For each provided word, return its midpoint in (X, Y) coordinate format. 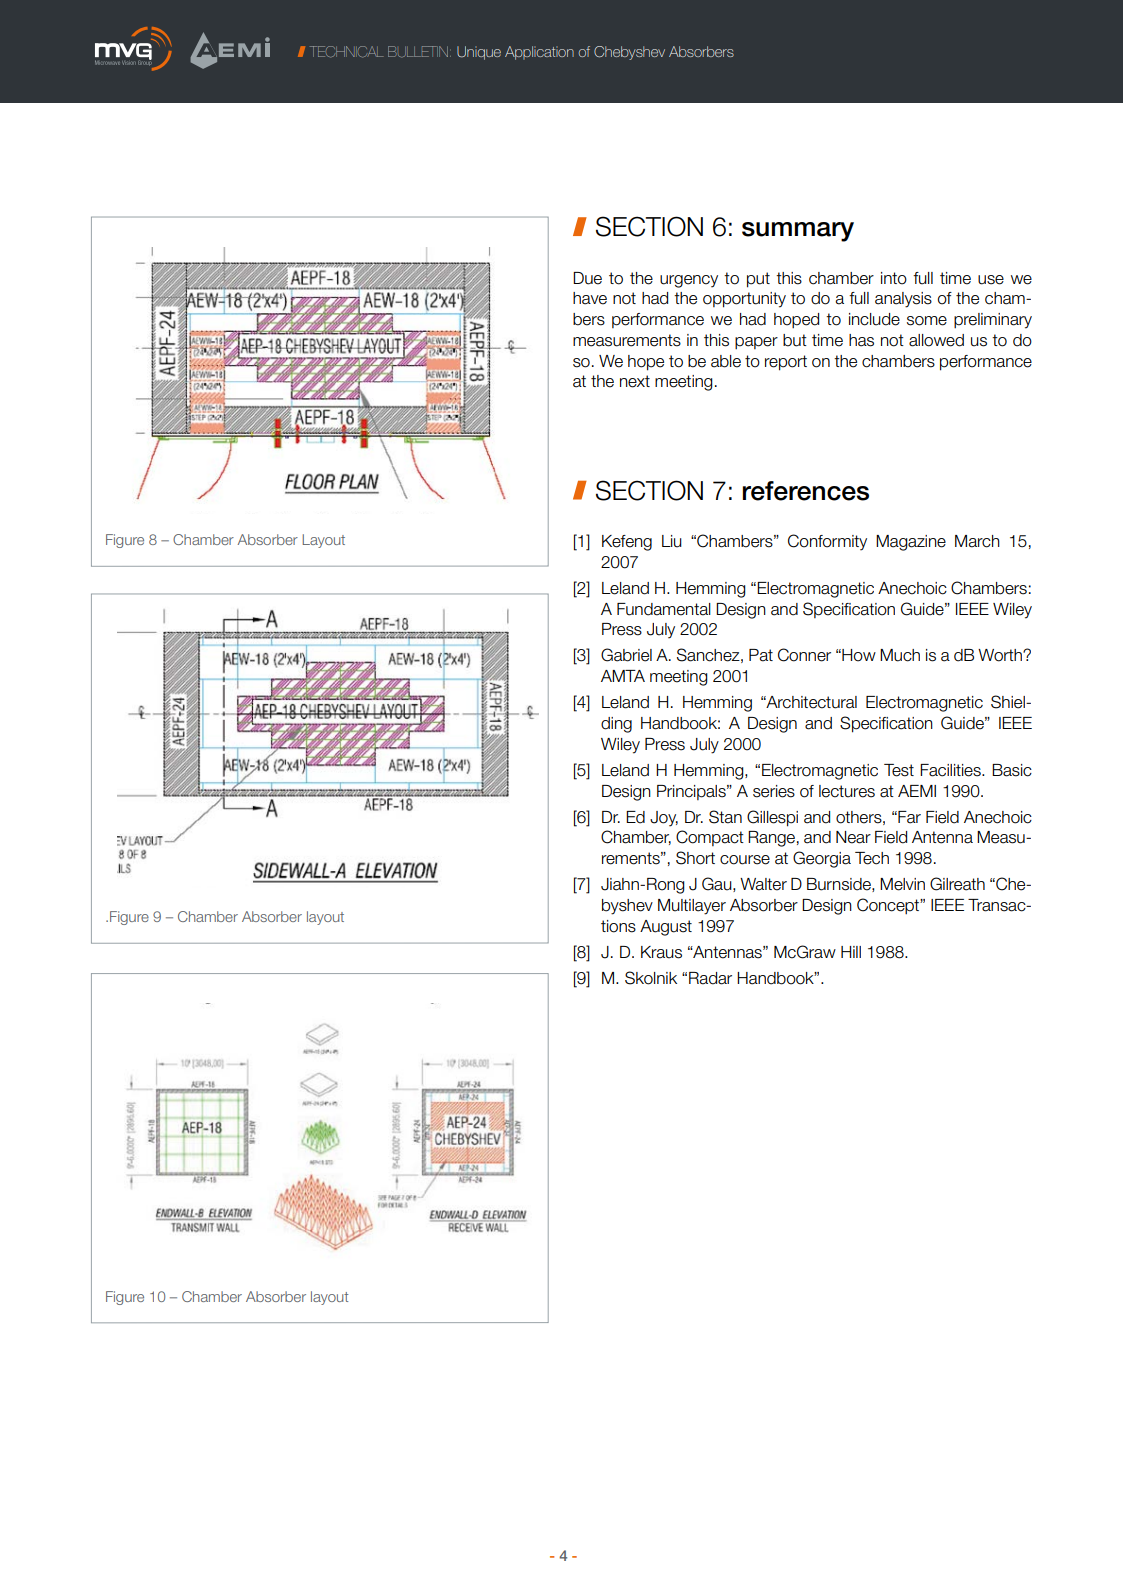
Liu (672, 541)
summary (798, 232)
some (927, 321)
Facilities (951, 770)
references (806, 491)
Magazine (911, 543)
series (774, 791)
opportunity (744, 300)
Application (539, 53)
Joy (664, 819)
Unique (479, 53)
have (590, 298)
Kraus (661, 952)
